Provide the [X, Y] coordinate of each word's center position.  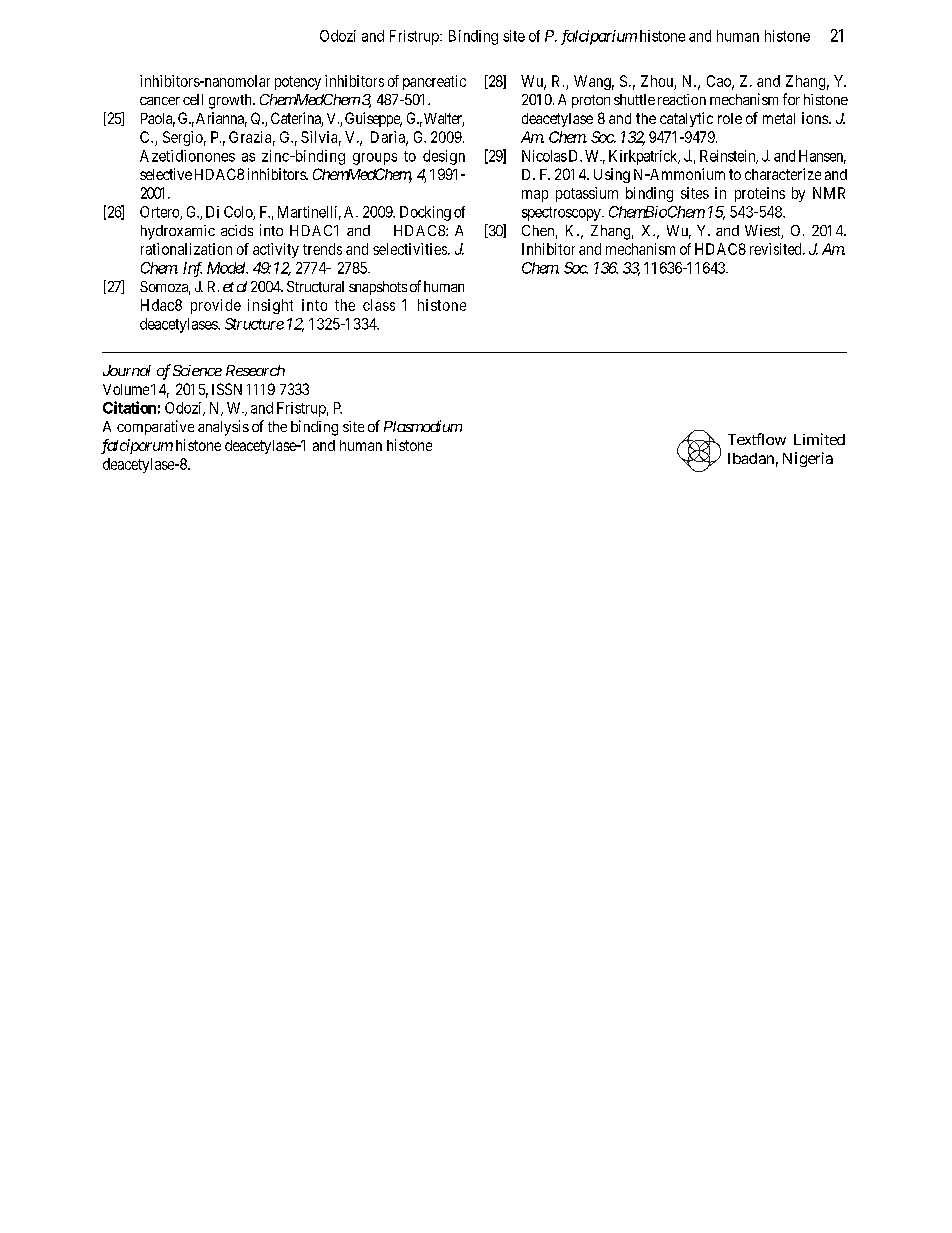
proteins [760, 194]
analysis [223, 428]
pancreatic [434, 82]
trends [322, 249]
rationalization [186, 249]
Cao [720, 82]
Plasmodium [423, 426]
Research [255, 370]
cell [193, 99]
